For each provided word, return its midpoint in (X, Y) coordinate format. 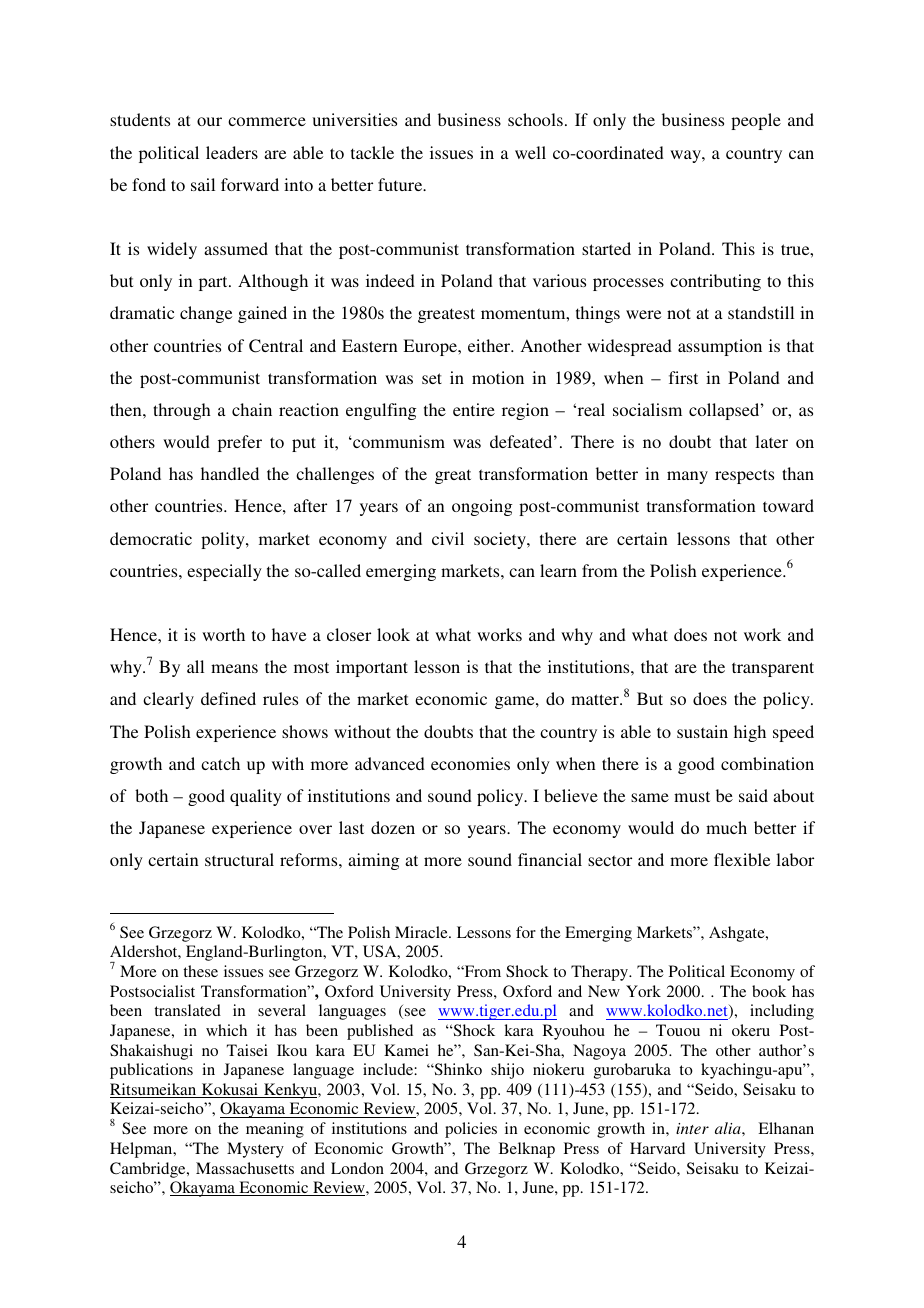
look (393, 634)
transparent (773, 669)
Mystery (255, 1150)
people (756, 121)
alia (729, 1128)
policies (471, 1130)
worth (223, 634)
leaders (232, 152)
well (530, 152)
